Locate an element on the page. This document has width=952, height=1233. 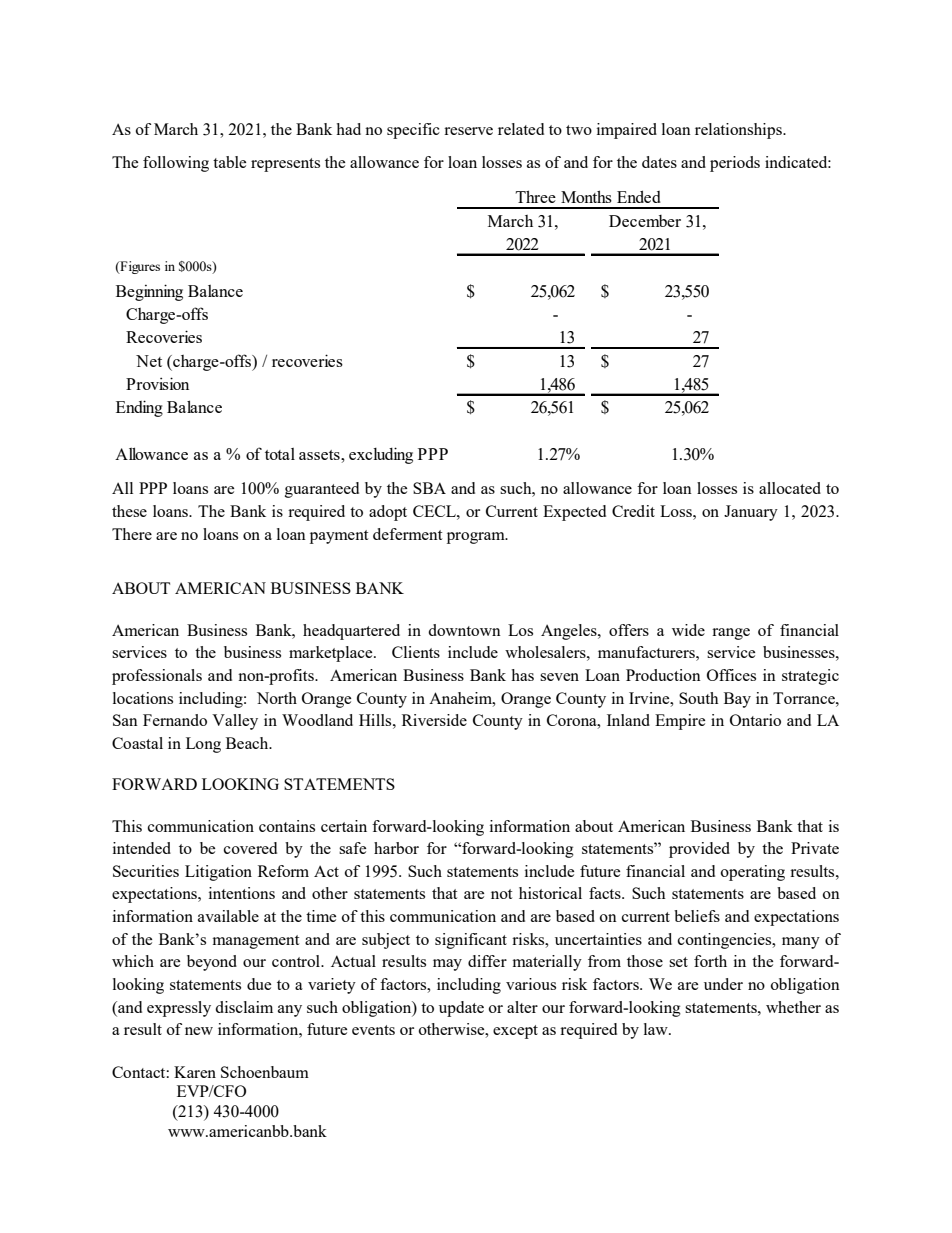
SBA is located at coordinates (429, 488).
